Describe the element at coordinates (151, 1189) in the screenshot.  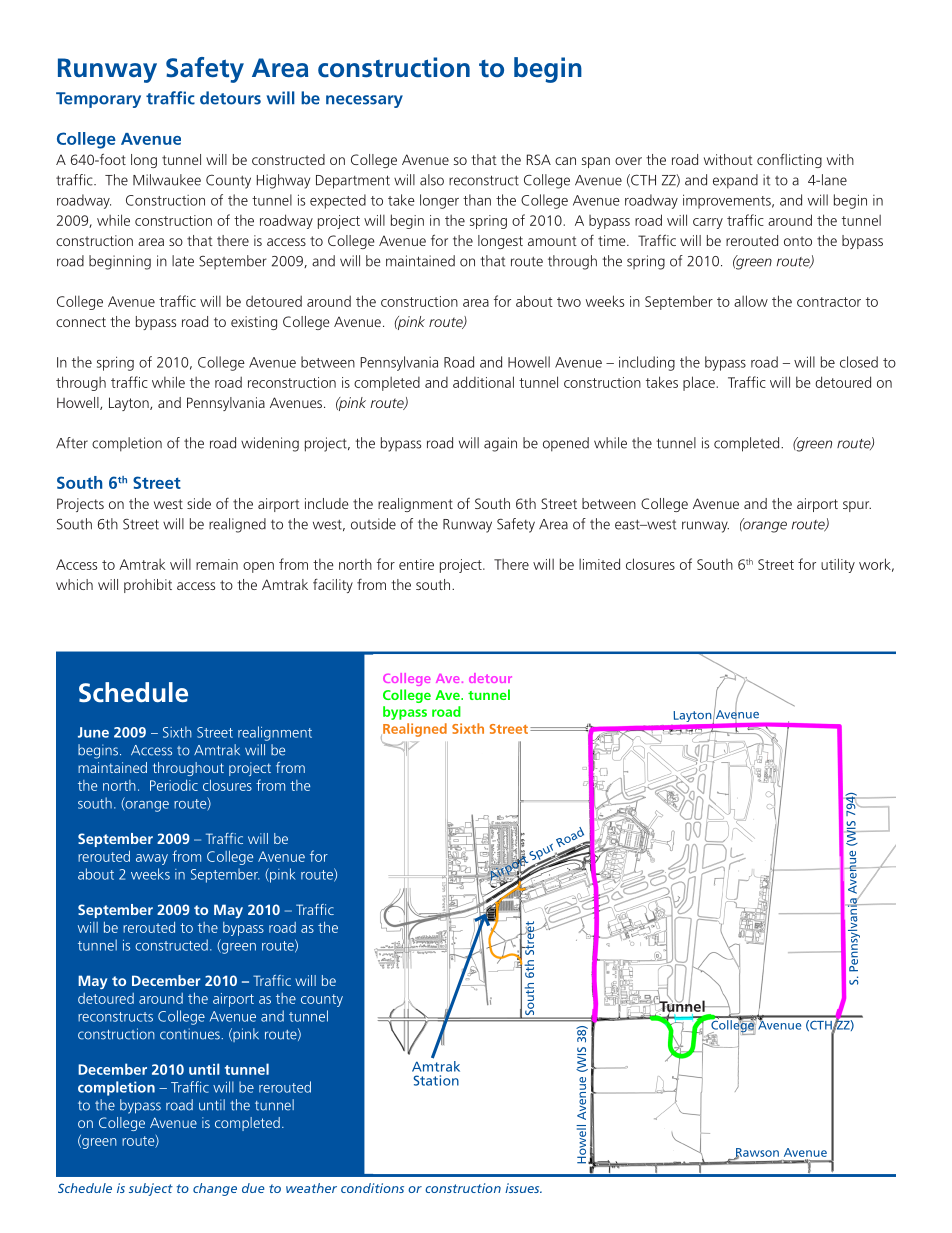
I see `subject` at that location.
